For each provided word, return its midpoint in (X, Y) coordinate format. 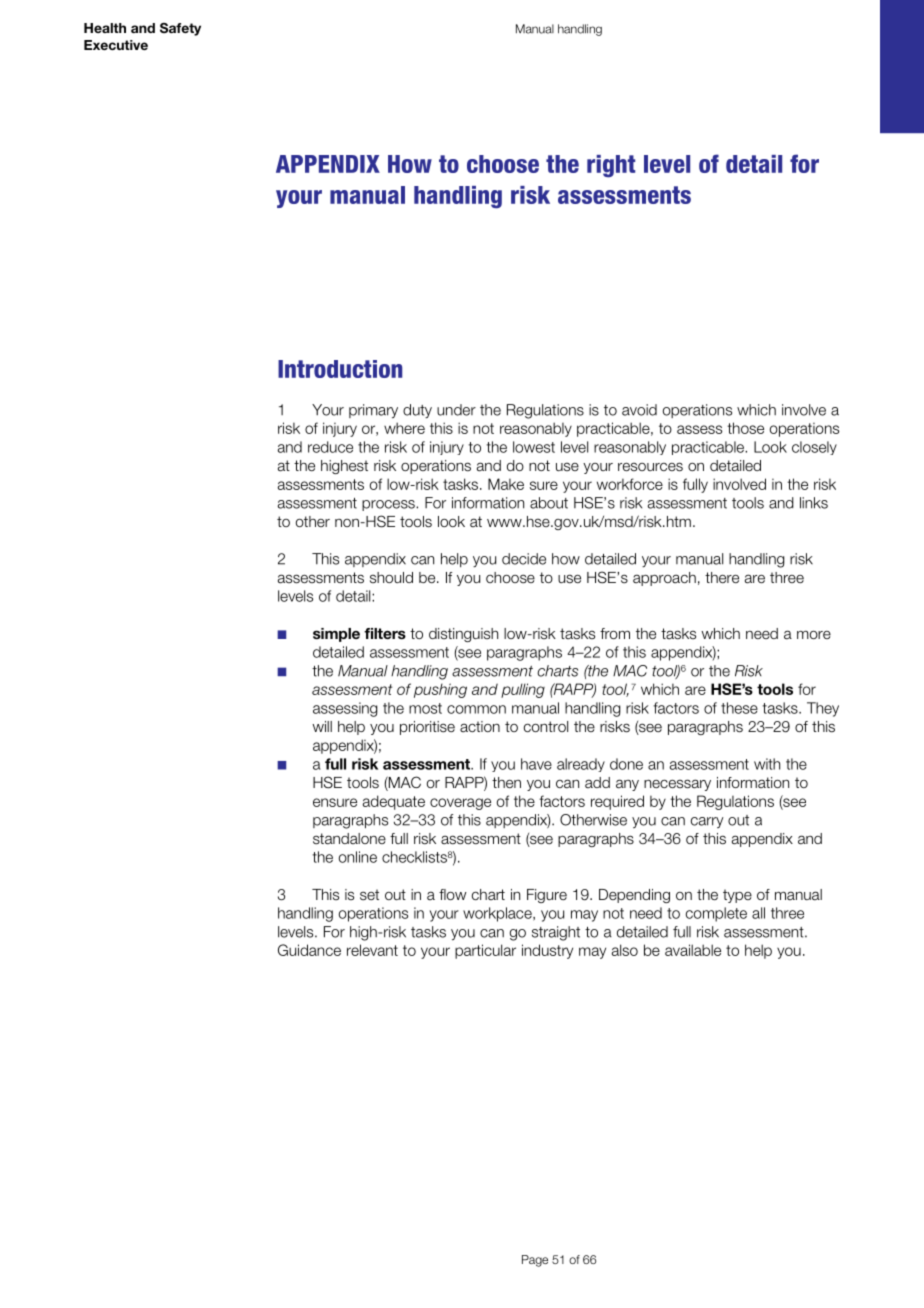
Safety (180, 29)
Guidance (309, 950)
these (739, 708)
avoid (639, 410)
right (611, 166)
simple (336, 635)
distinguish (463, 635)
